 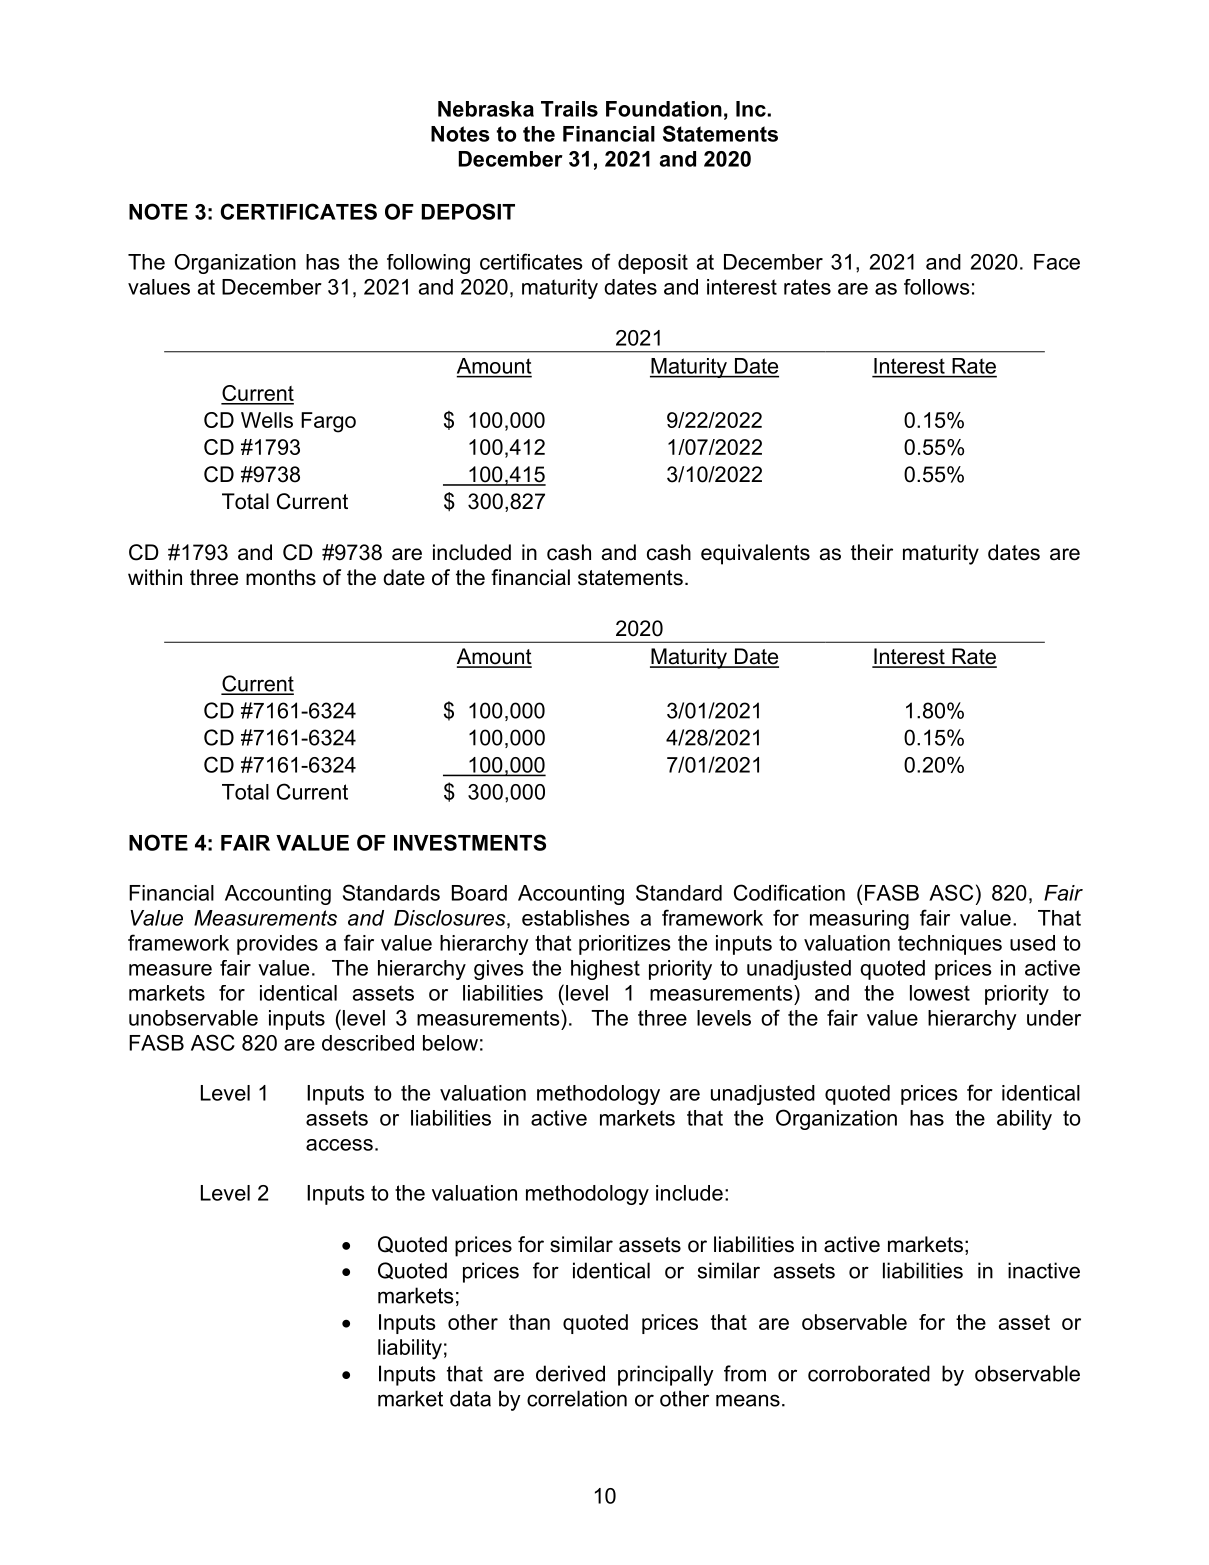 What do you see at coordinates (859, 920) in the page?
I see `measuring` at bounding box center [859, 920].
